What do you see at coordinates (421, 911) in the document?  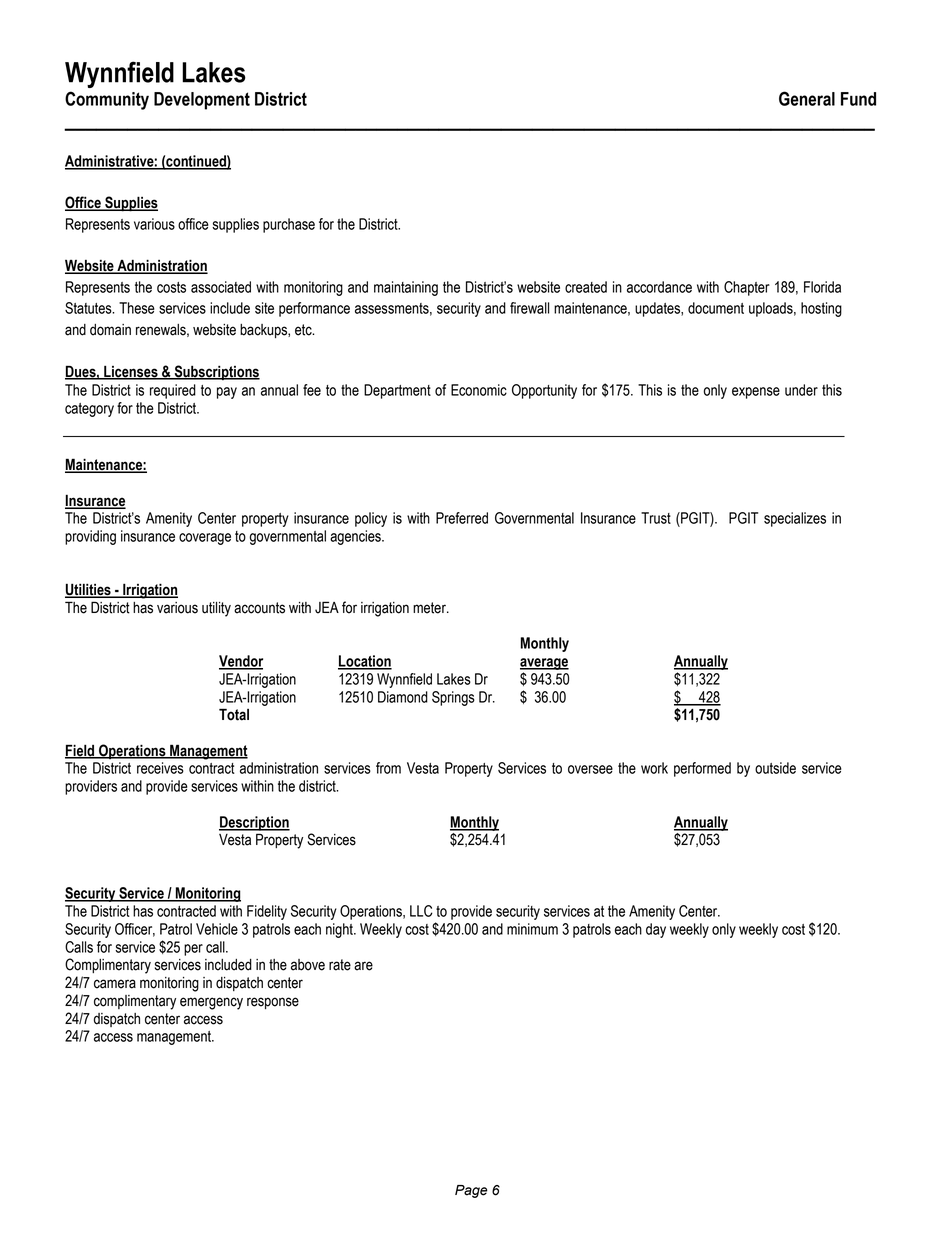 I see `LLC` at bounding box center [421, 911].
